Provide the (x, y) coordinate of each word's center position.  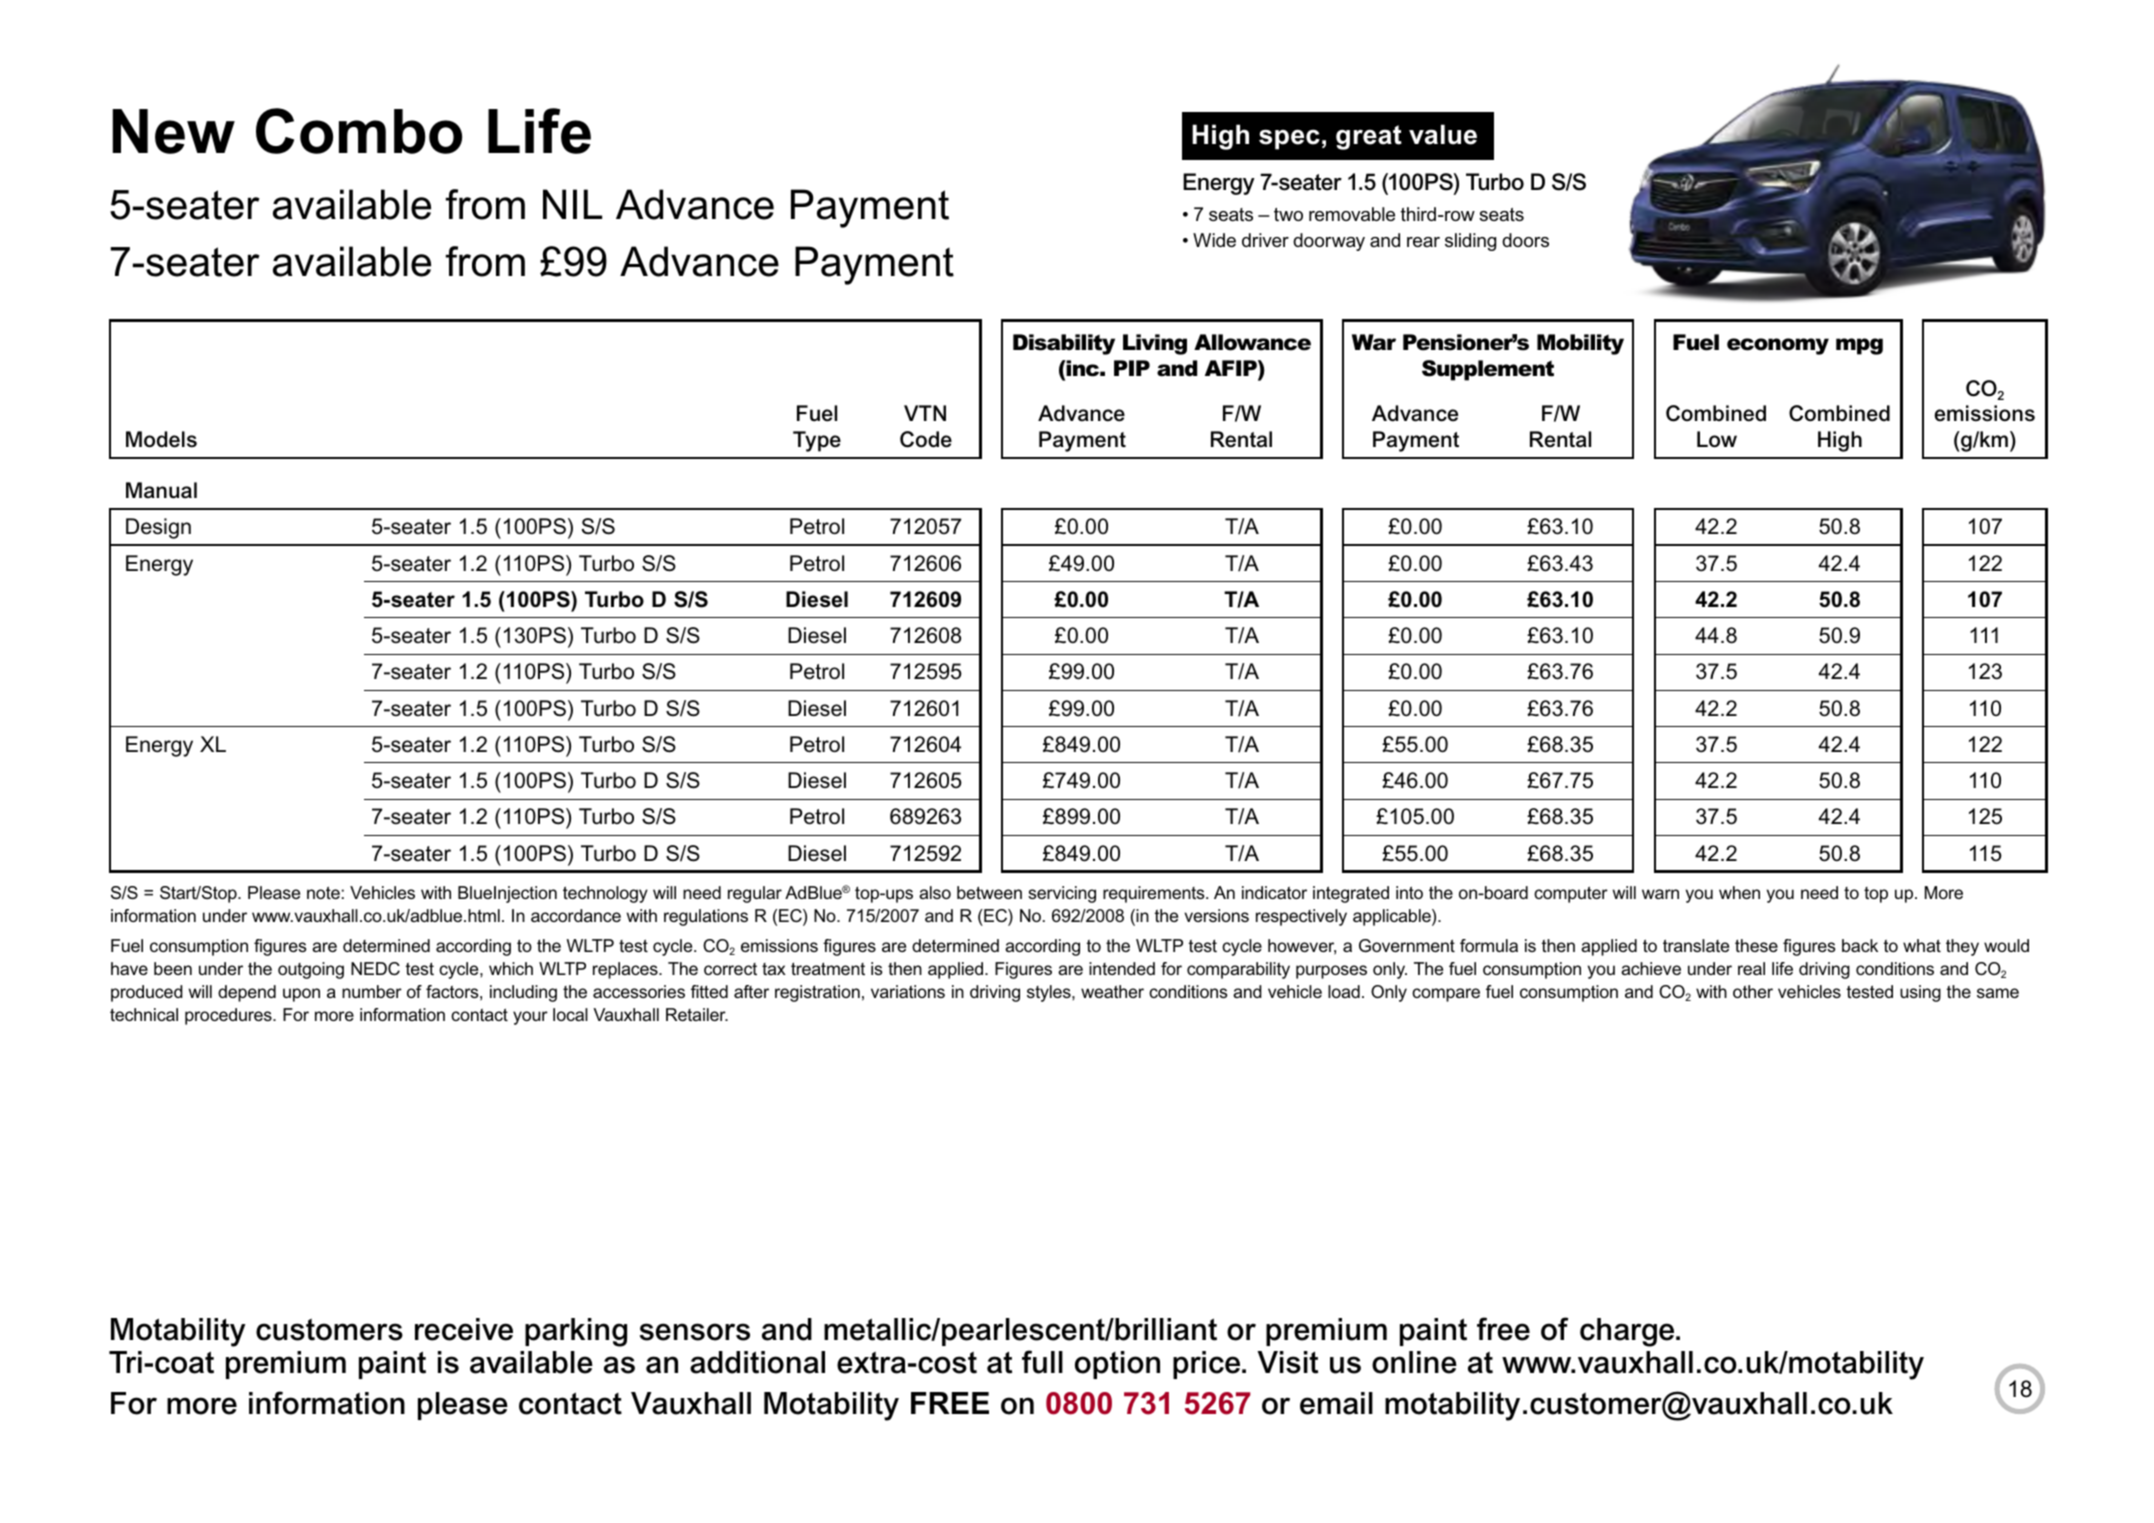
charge (1628, 1332)
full (1042, 1362)
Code (926, 439)
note (323, 892)
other (1753, 991)
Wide (1214, 240)
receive (464, 1329)
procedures (229, 1016)
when (1739, 892)
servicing (1062, 894)
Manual (161, 490)
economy (1778, 346)
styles (1050, 993)
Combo (359, 131)
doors (1525, 240)
